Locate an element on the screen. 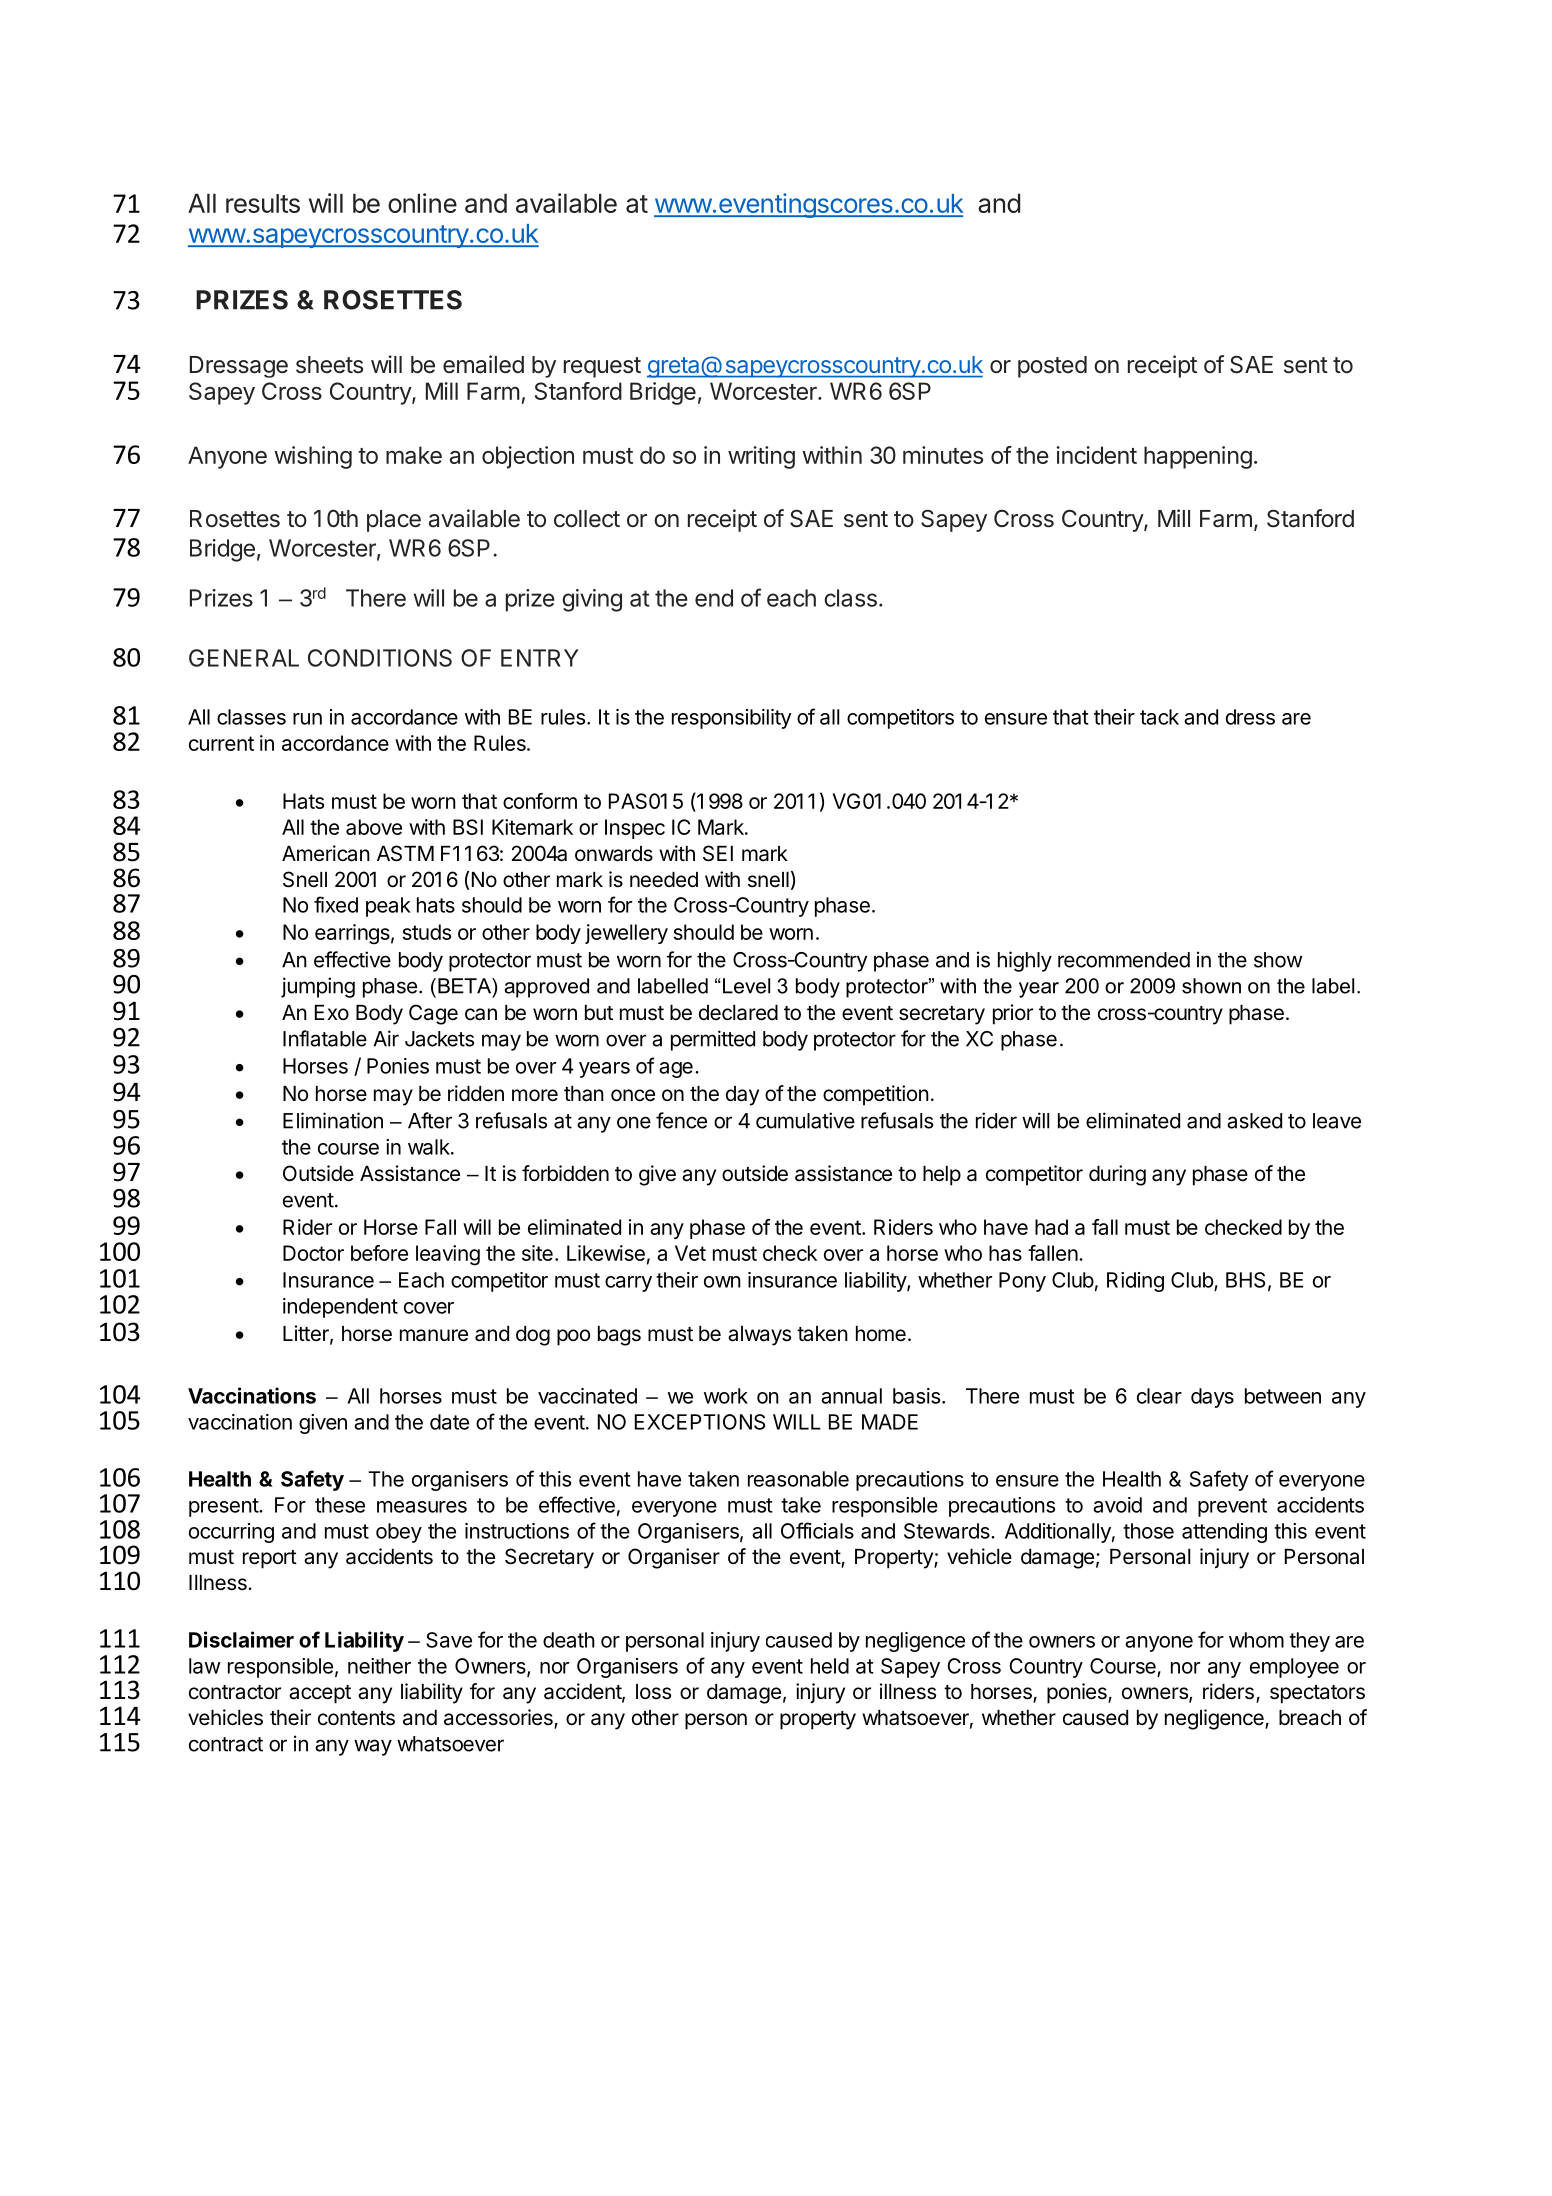 Image resolution: width=1552 pixels, height=2196 pixels. tack is located at coordinates (1159, 717).
